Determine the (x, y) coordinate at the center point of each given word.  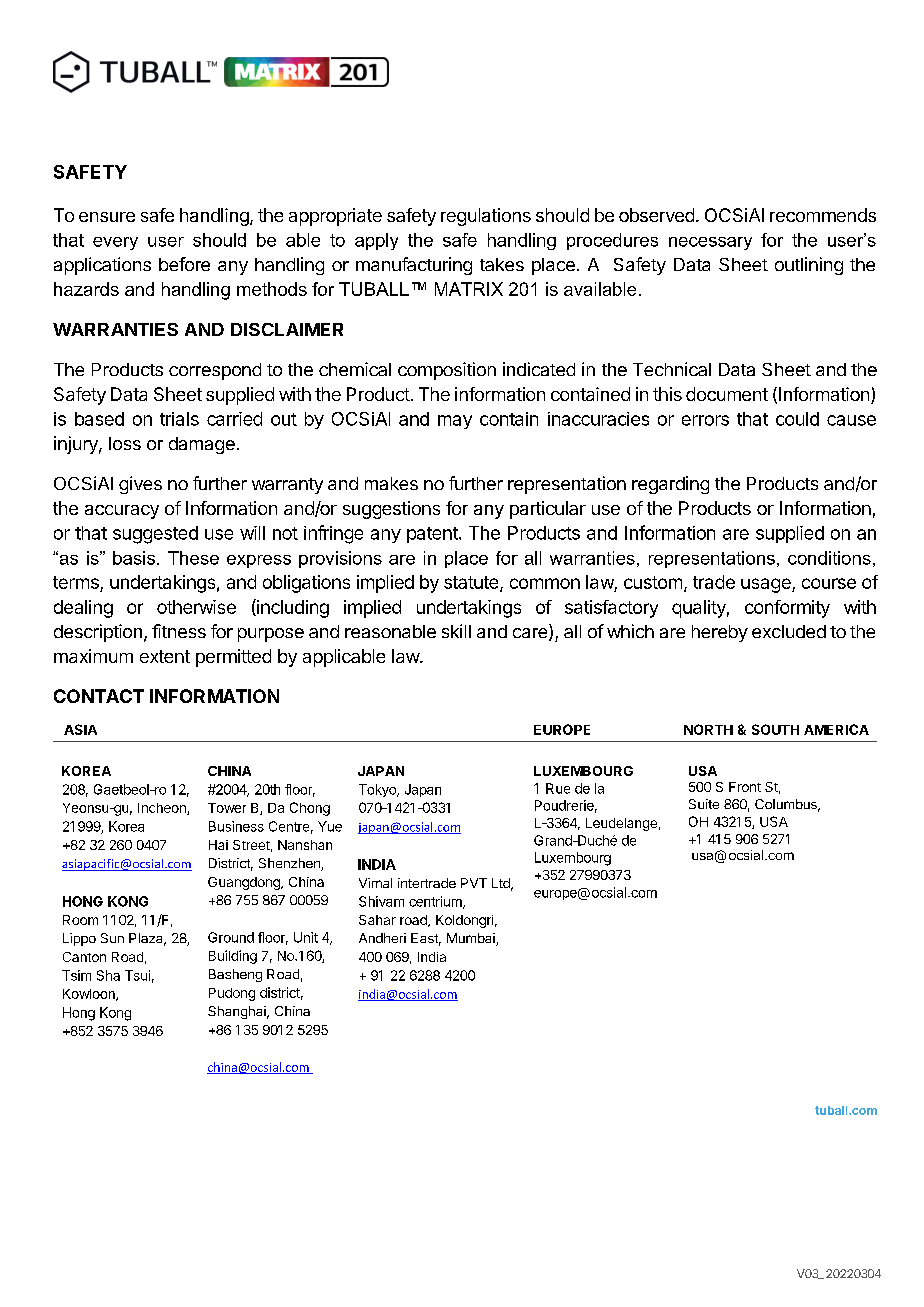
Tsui (137, 975)
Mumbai (472, 939)
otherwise (196, 607)
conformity (787, 609)
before (184, 264)
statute (472, 584)
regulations (486, 217)
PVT (474, 883)
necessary (710, 243)
